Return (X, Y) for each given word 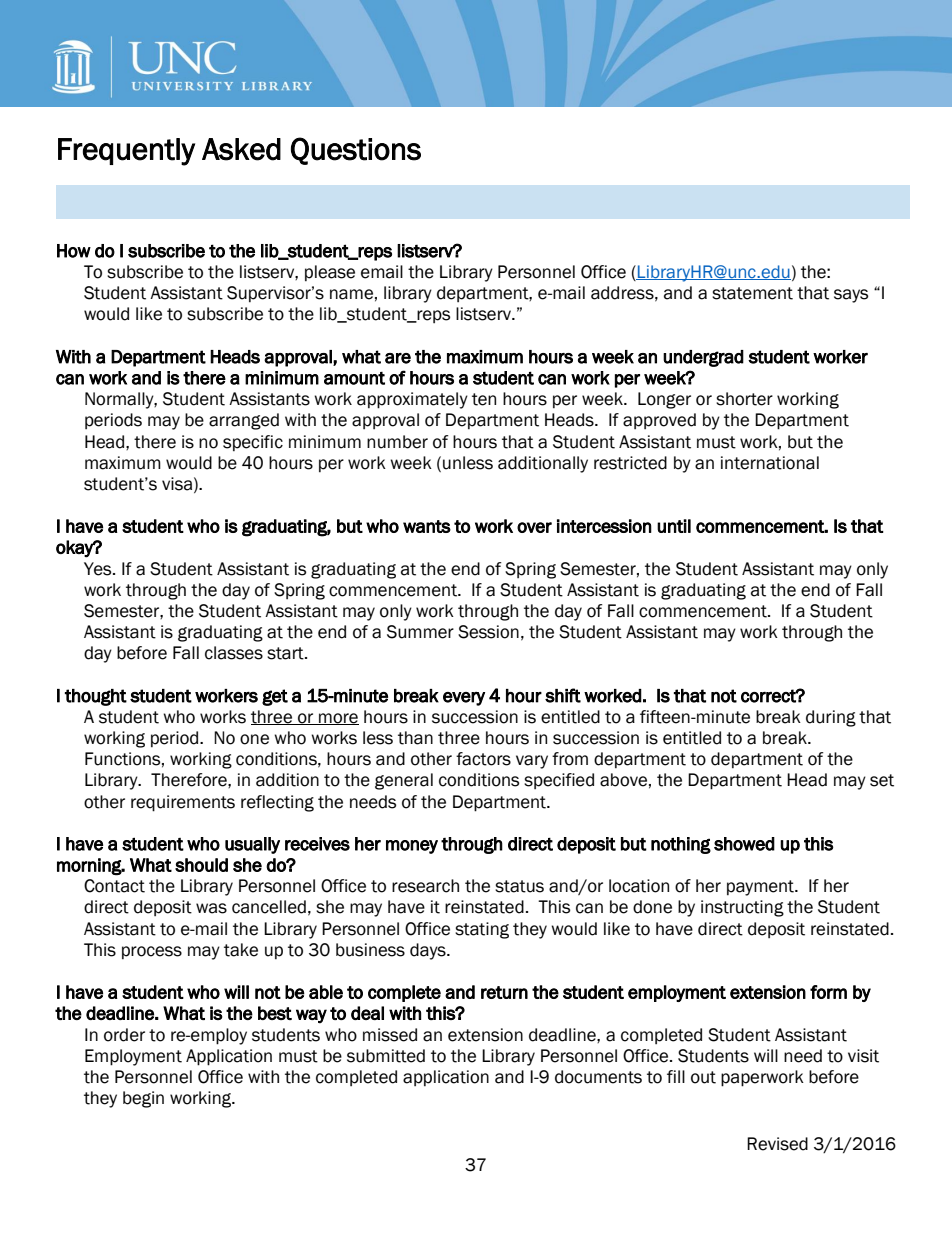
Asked (241, 149)
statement (752, 293)
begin (143, 1099)
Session (488, 632)
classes (234, 653)
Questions (356, 151)
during (831, 718)
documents (598, 1077)
